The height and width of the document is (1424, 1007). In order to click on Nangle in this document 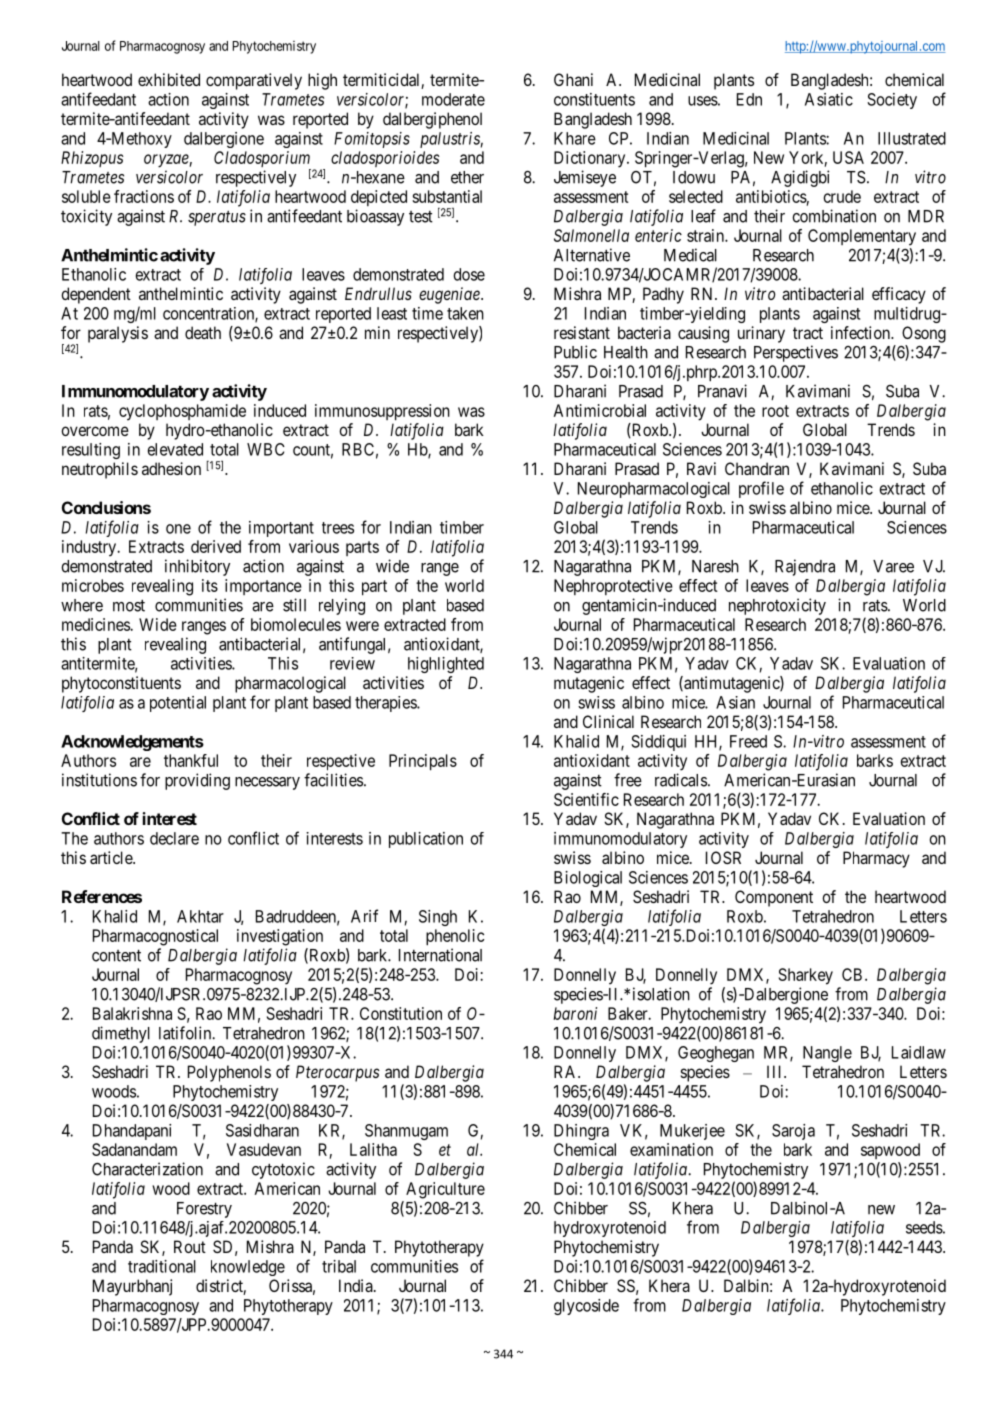, I will do `click(827, 1054)`.
